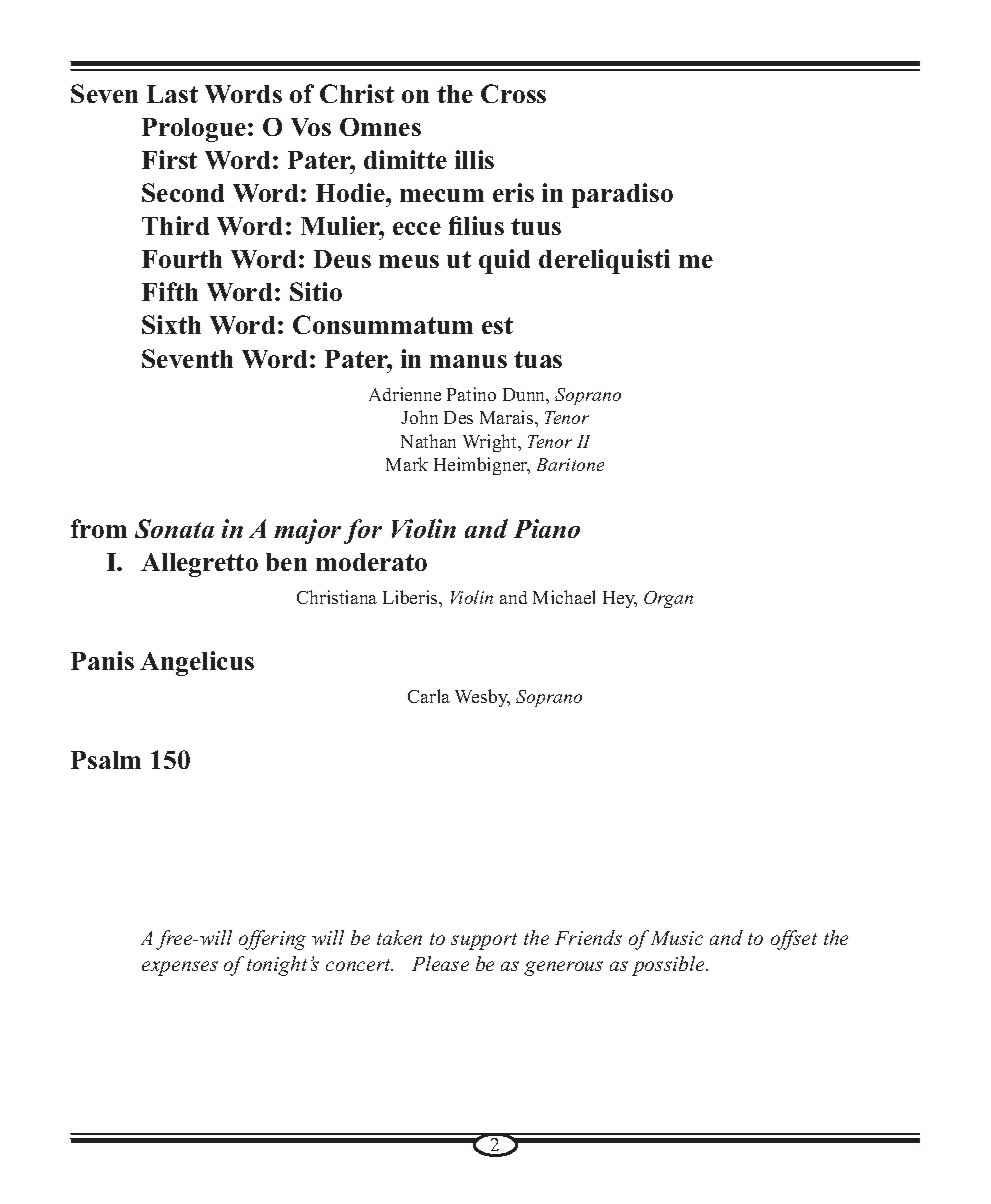 This document has width=991, height=1204. Describe the element at coordinates (194, 130) in the document. I see `Prologue` at that location.
